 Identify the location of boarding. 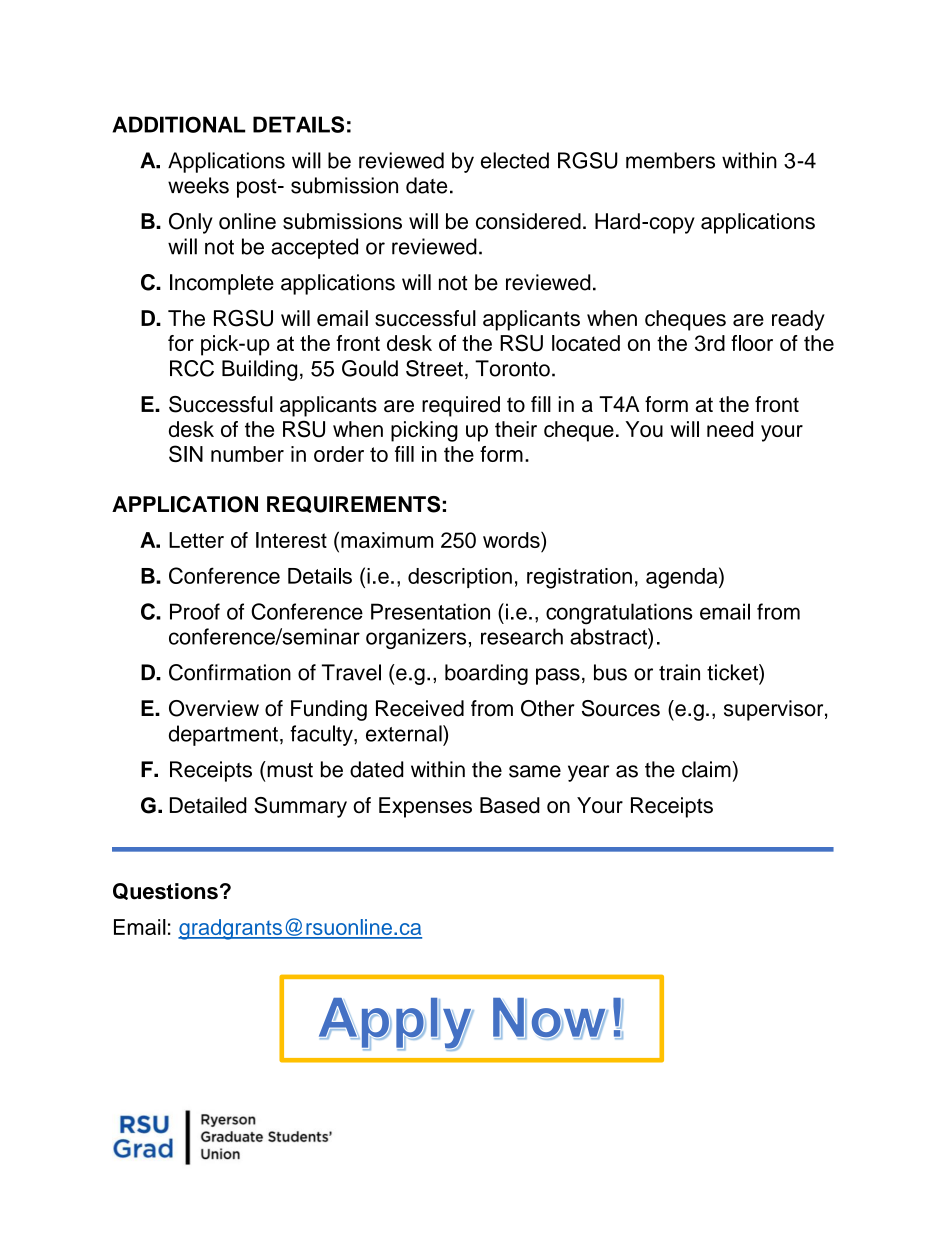
(486, 674).
